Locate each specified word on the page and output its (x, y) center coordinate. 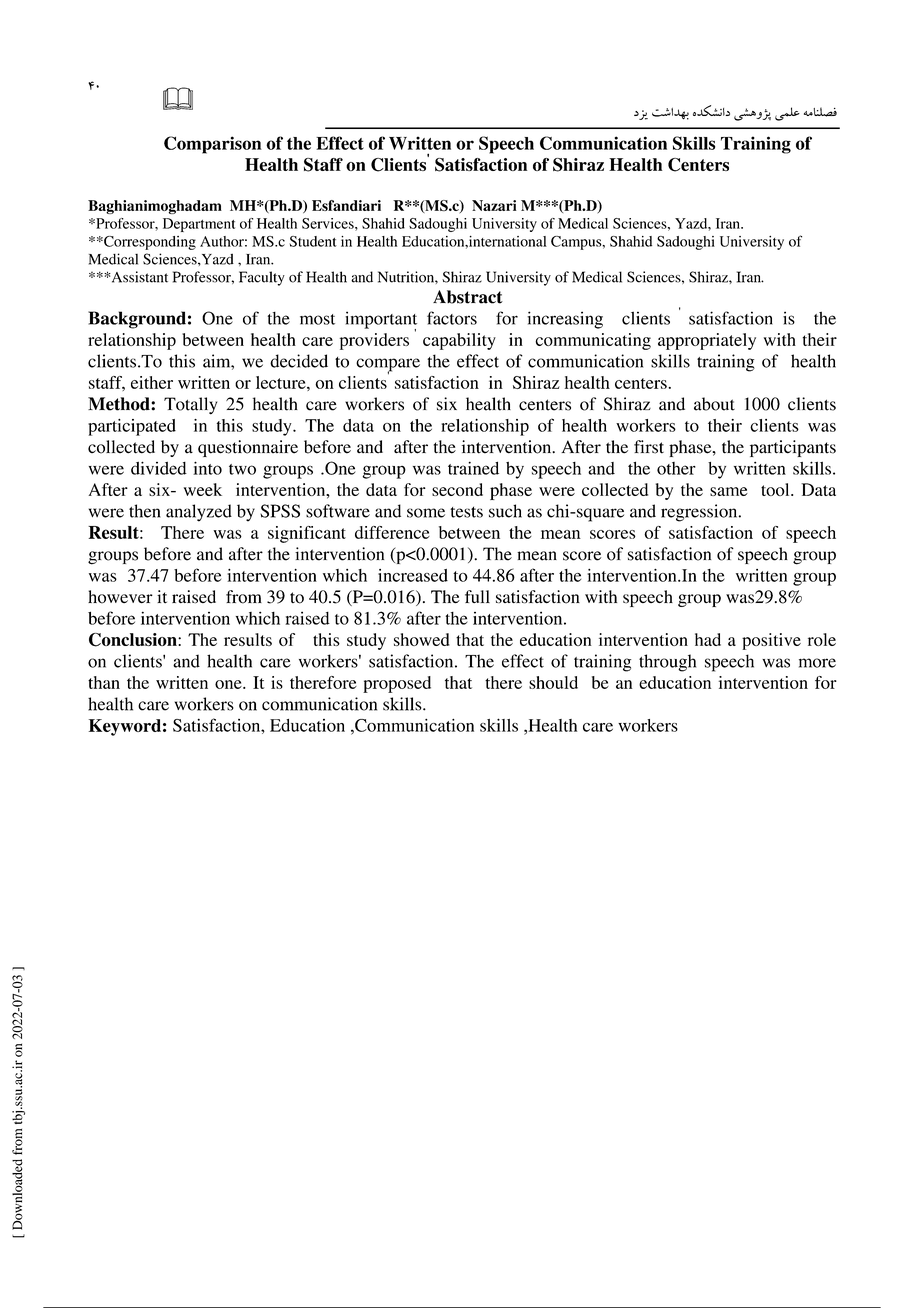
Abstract (468, 297)
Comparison (213, 145)
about (714, 404)
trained (473, 468)
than (104, 682)
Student (313, 241)
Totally (190, 406)
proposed (397, 684)
